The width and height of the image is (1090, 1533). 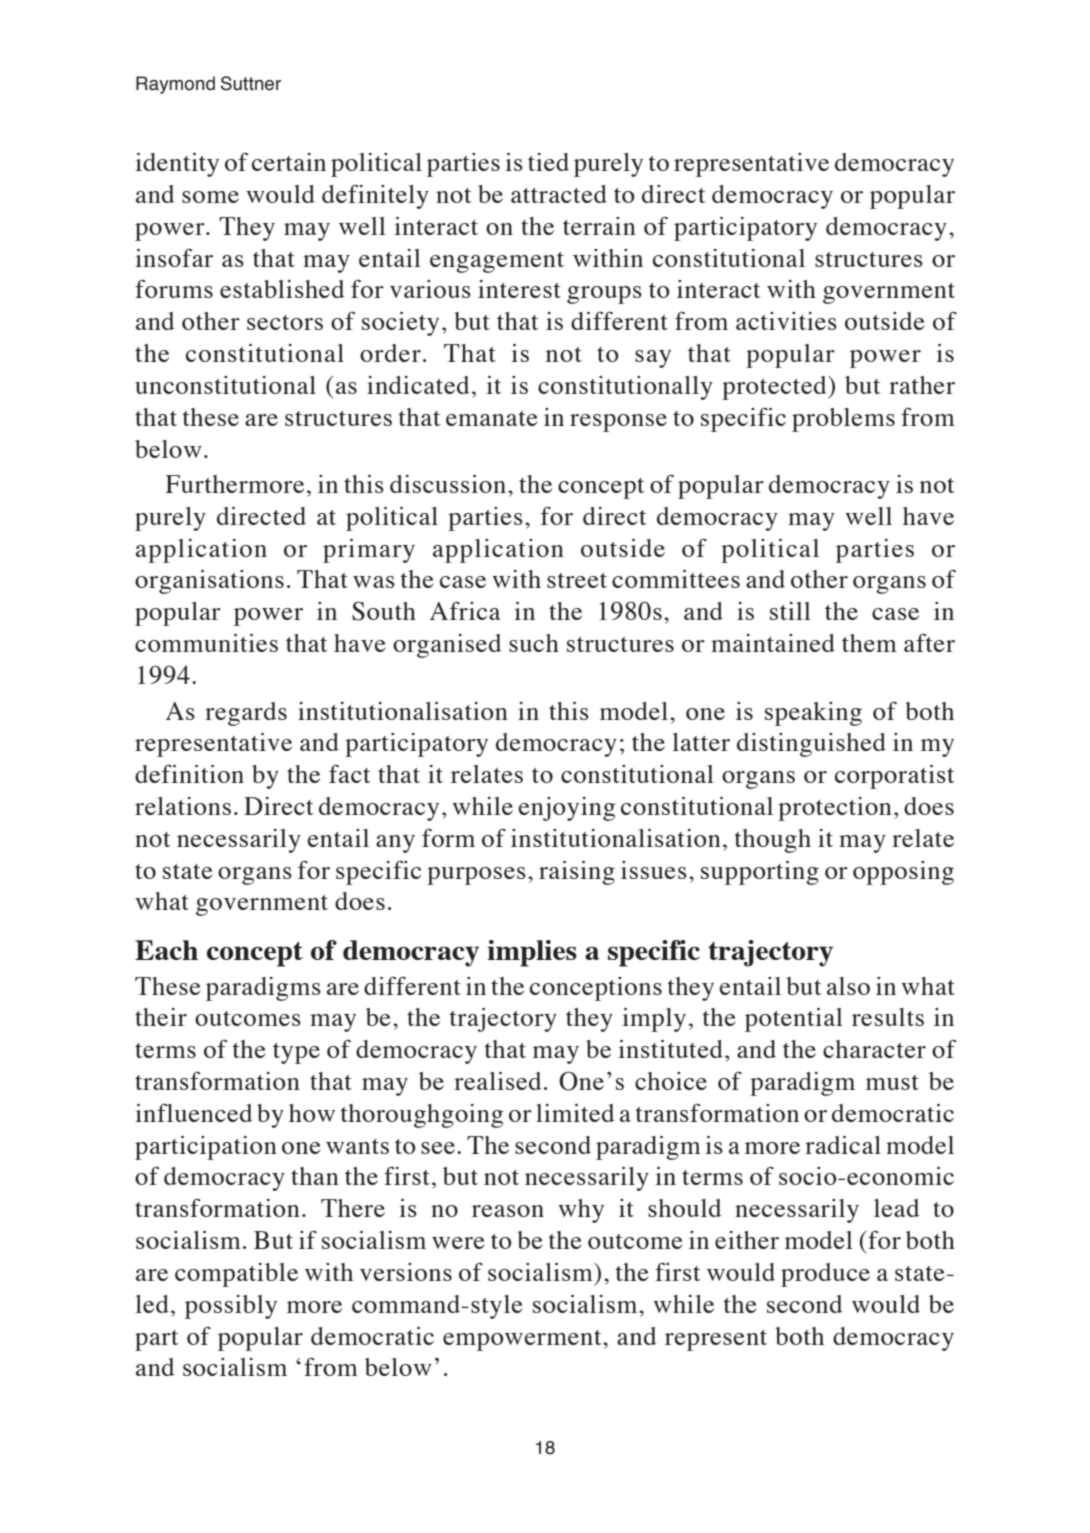 I want to click on compatible, so click(x=236, y=1275).
